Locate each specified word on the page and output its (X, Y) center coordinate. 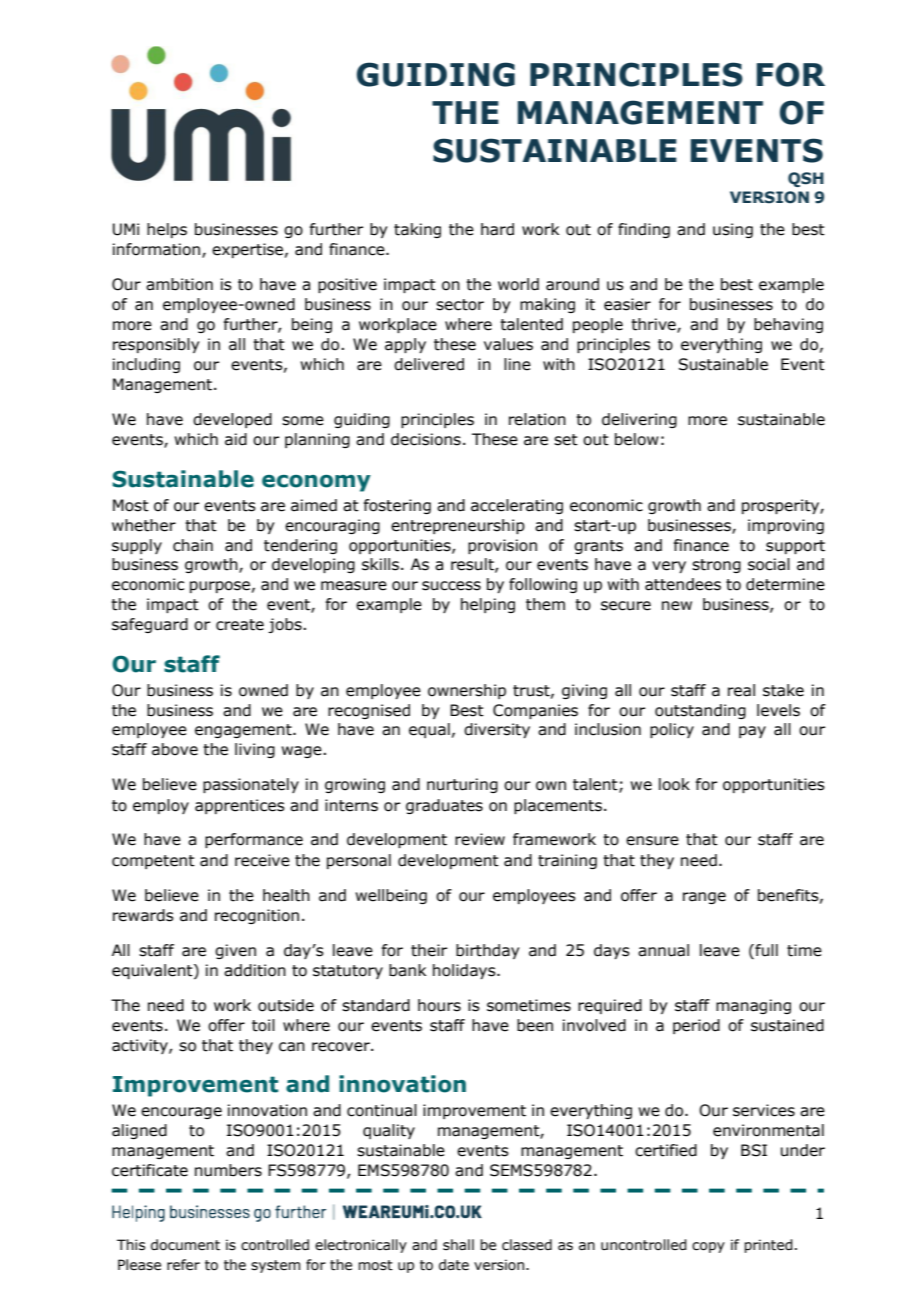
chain (193, 545)
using (733, 230)
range (704, 898)
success (451, 586)
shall (458, 1245)
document (185, 1245)
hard (497, 229)
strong (716, 566)
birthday (487, 951)
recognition (257, 916)
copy (708, 1247)
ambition (179, 284)
